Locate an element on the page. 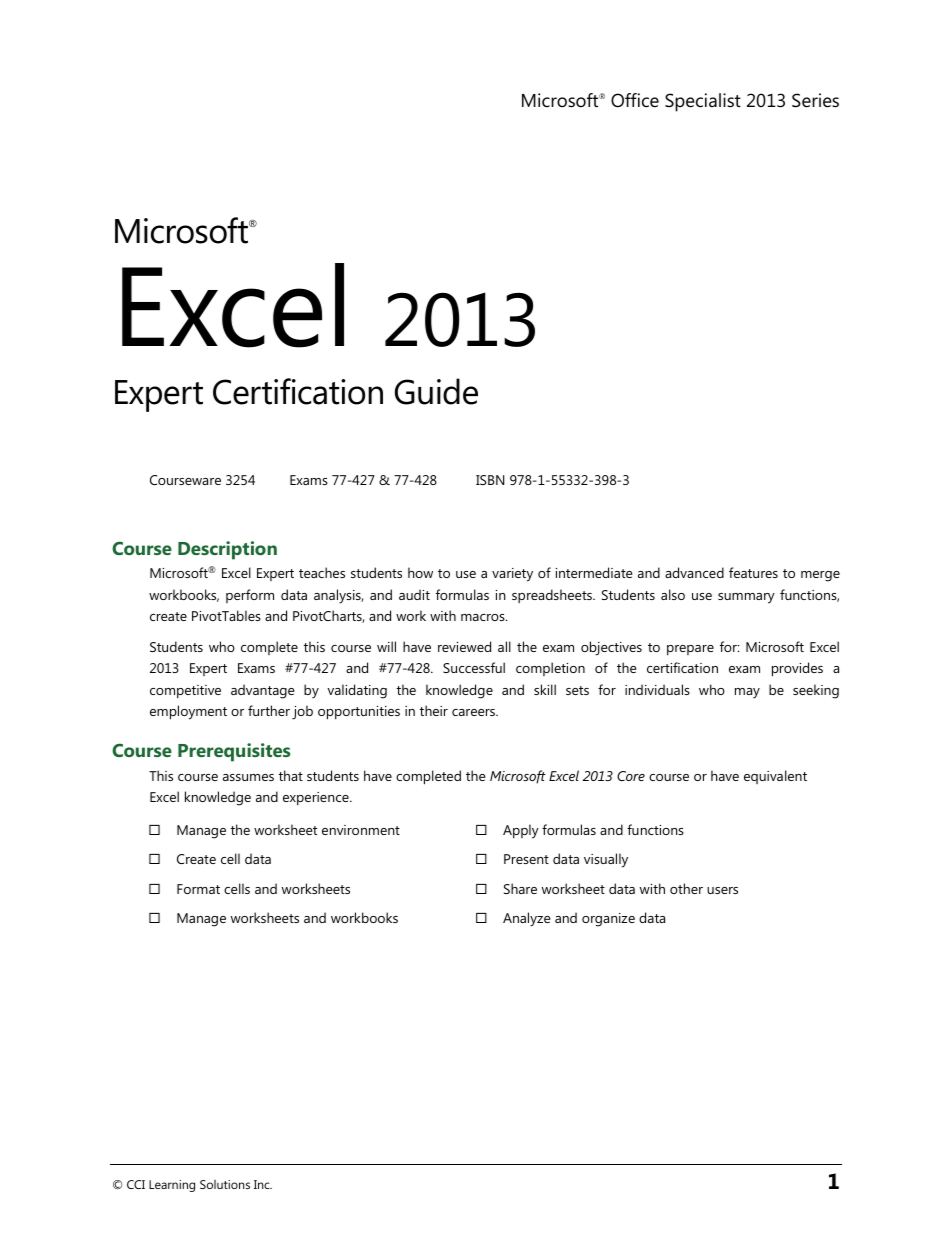 The image size is (952, 1233). Office is located at coordinates (635, 100).
